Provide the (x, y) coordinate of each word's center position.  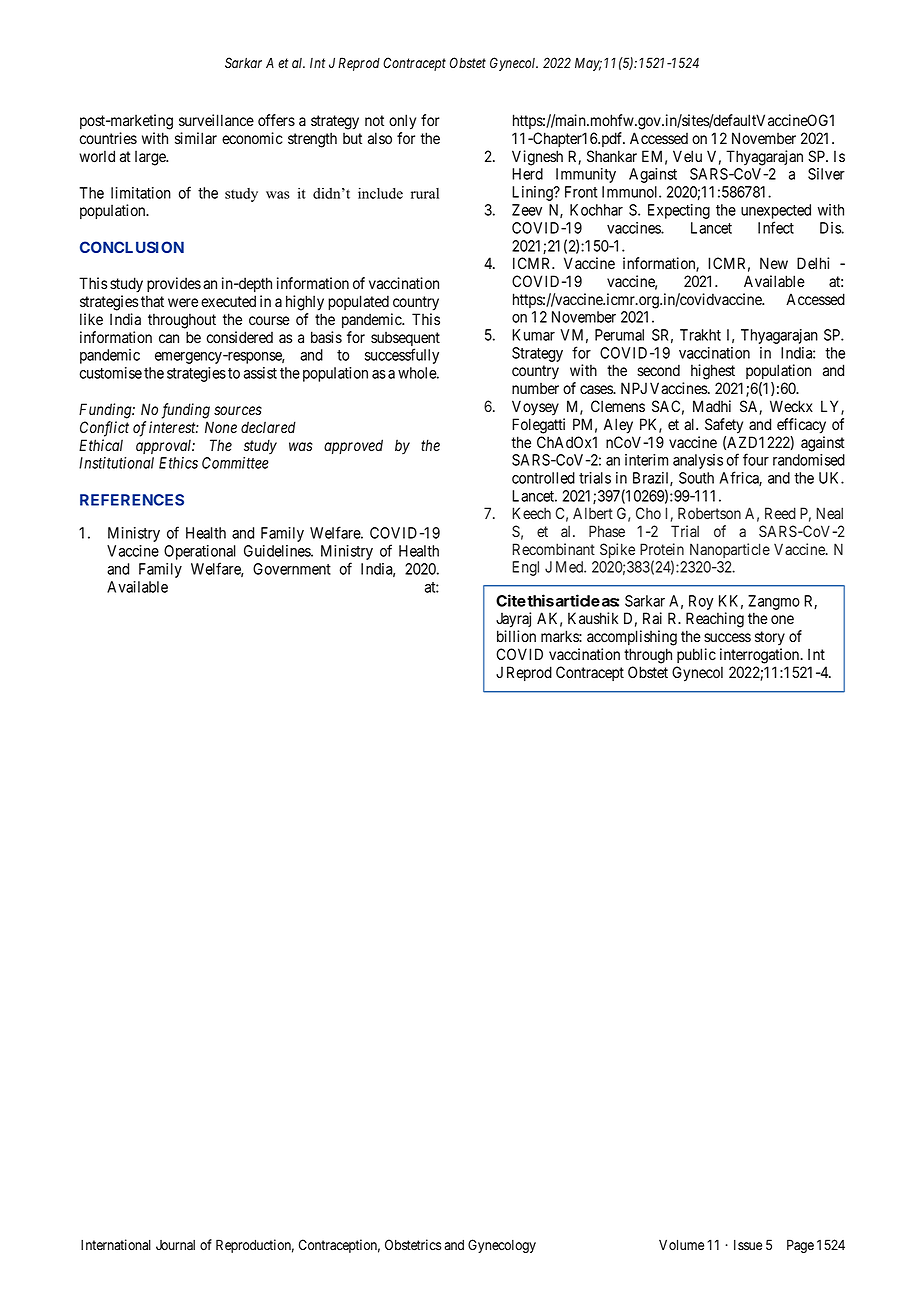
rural (425, 193)
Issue (748, 1245)
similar (196, 138)
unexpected (776, 213)
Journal (175, 1245)
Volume (681, 1245)
